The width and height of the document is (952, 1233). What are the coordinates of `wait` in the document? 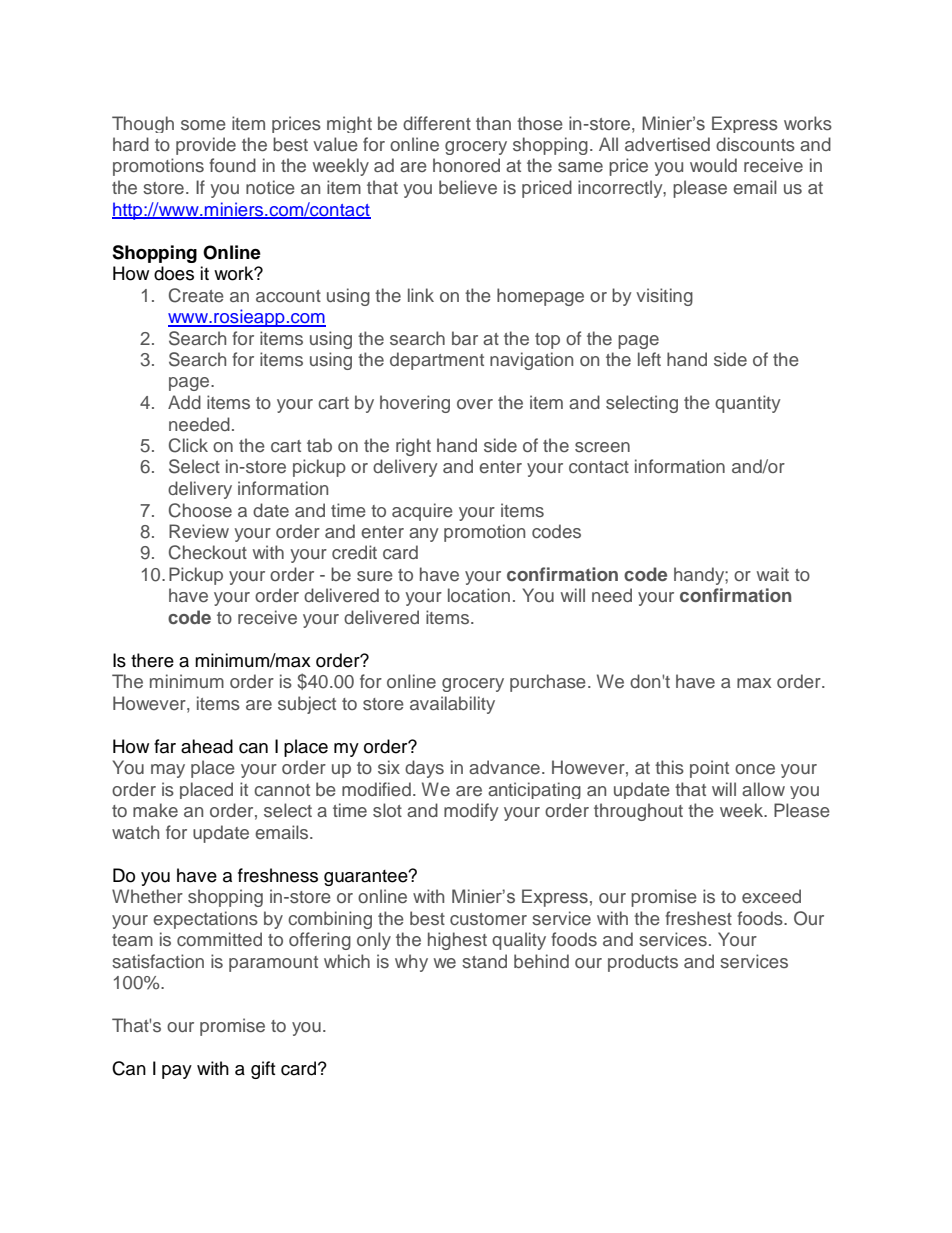 It's located at (773, 574).
